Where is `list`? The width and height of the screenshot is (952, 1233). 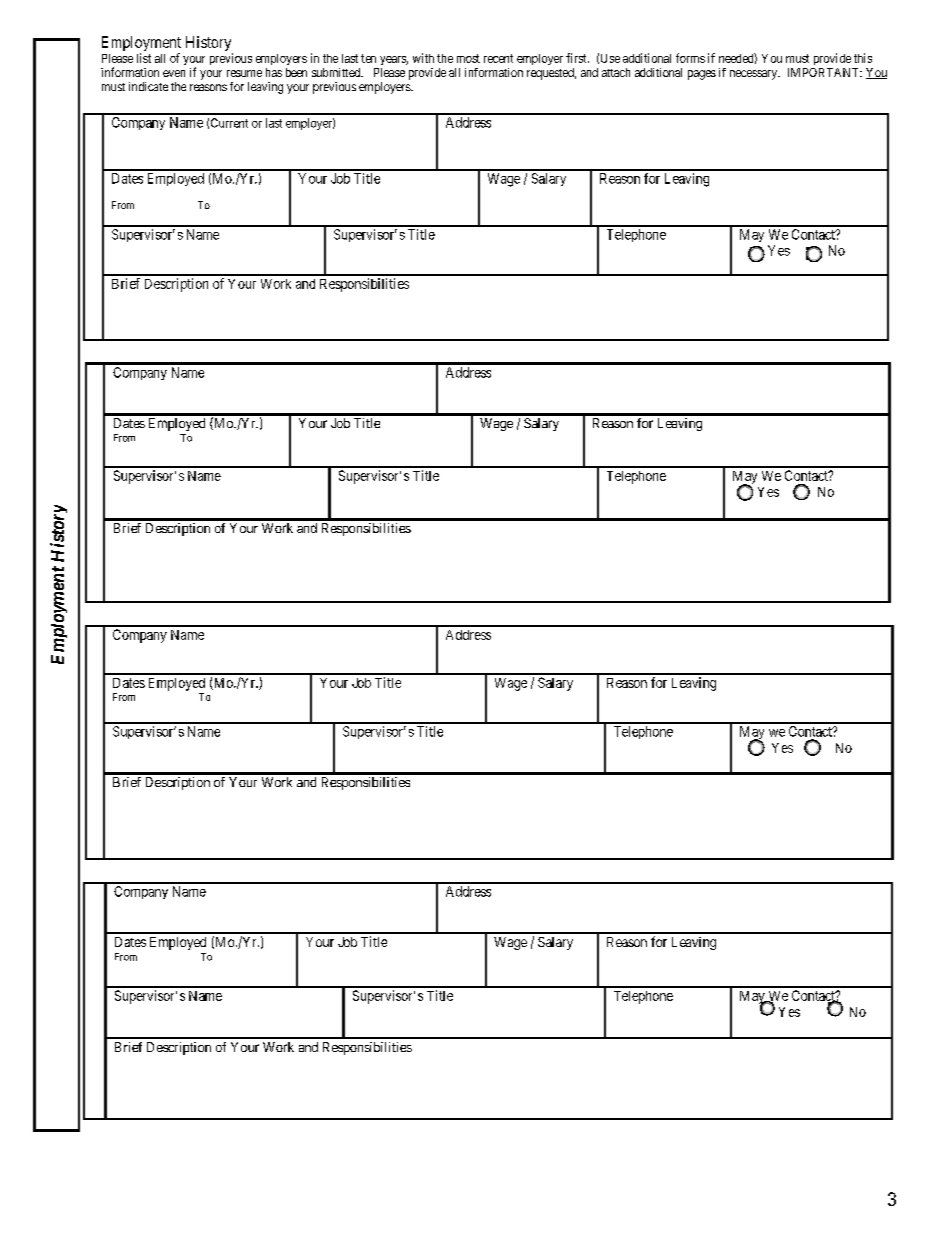
list is located at coordinates (144, 58).
